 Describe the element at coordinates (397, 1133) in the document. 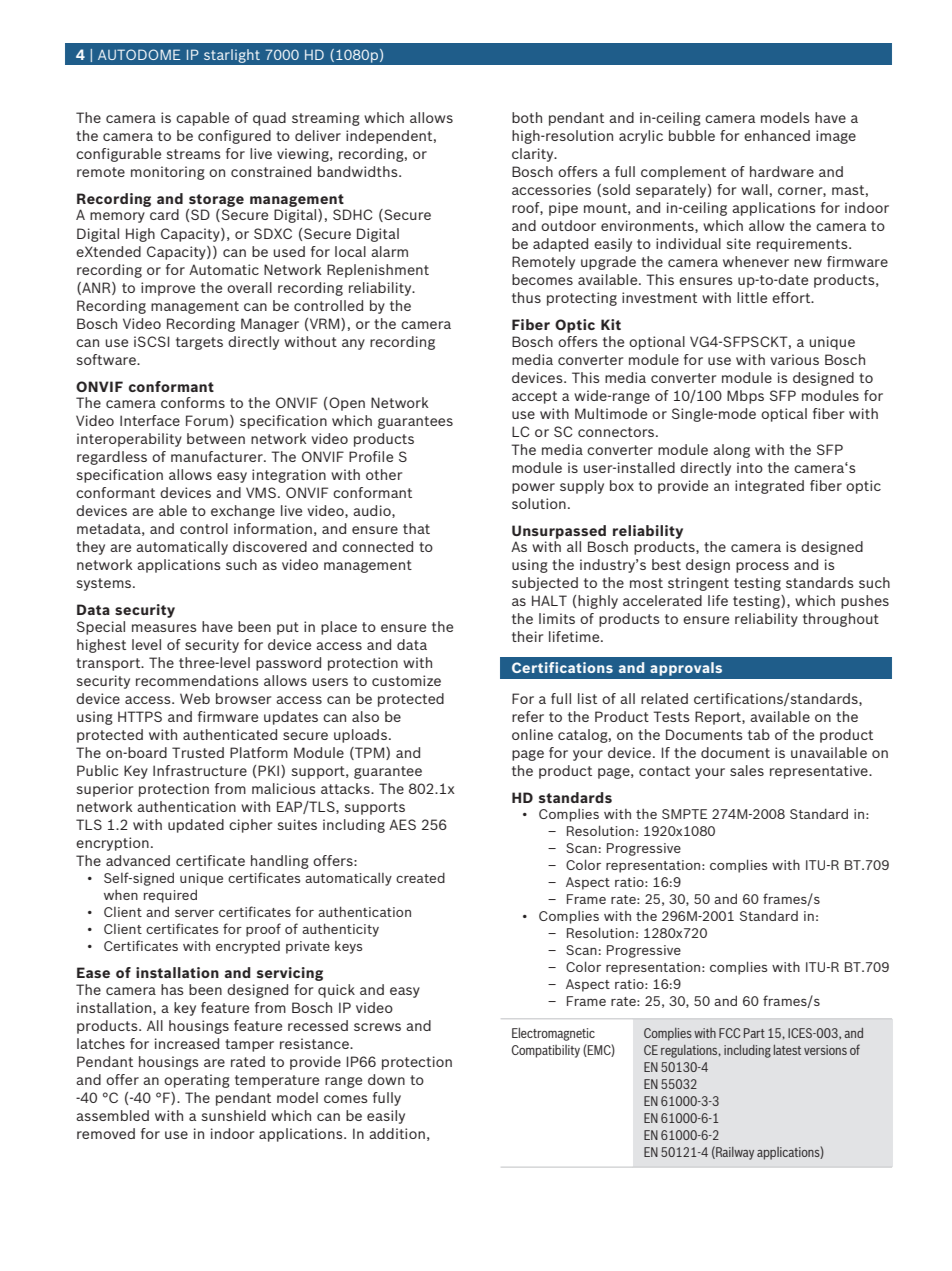

I see `addition` at that location.
